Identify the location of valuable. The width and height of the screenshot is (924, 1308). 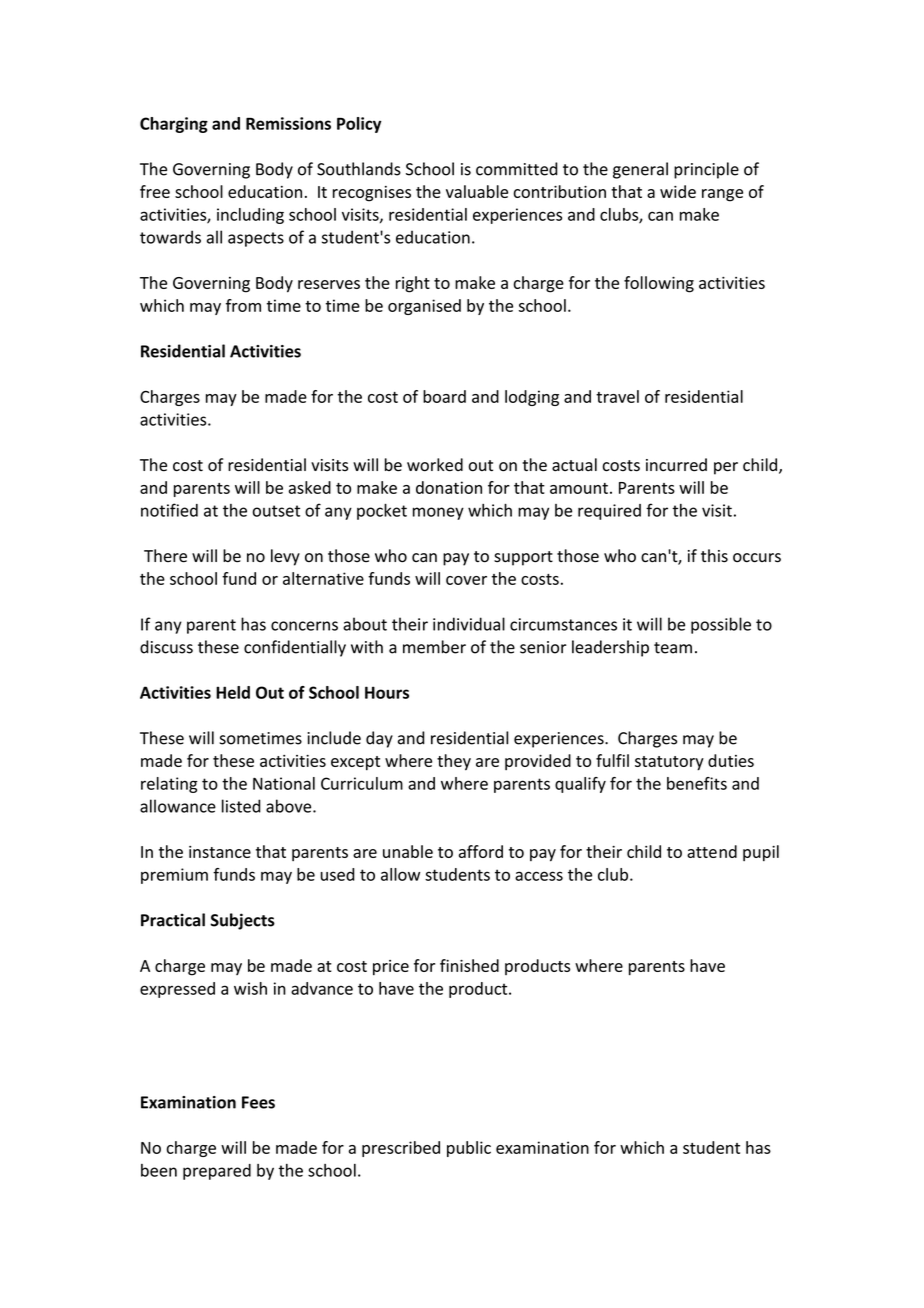
(477, 191).
